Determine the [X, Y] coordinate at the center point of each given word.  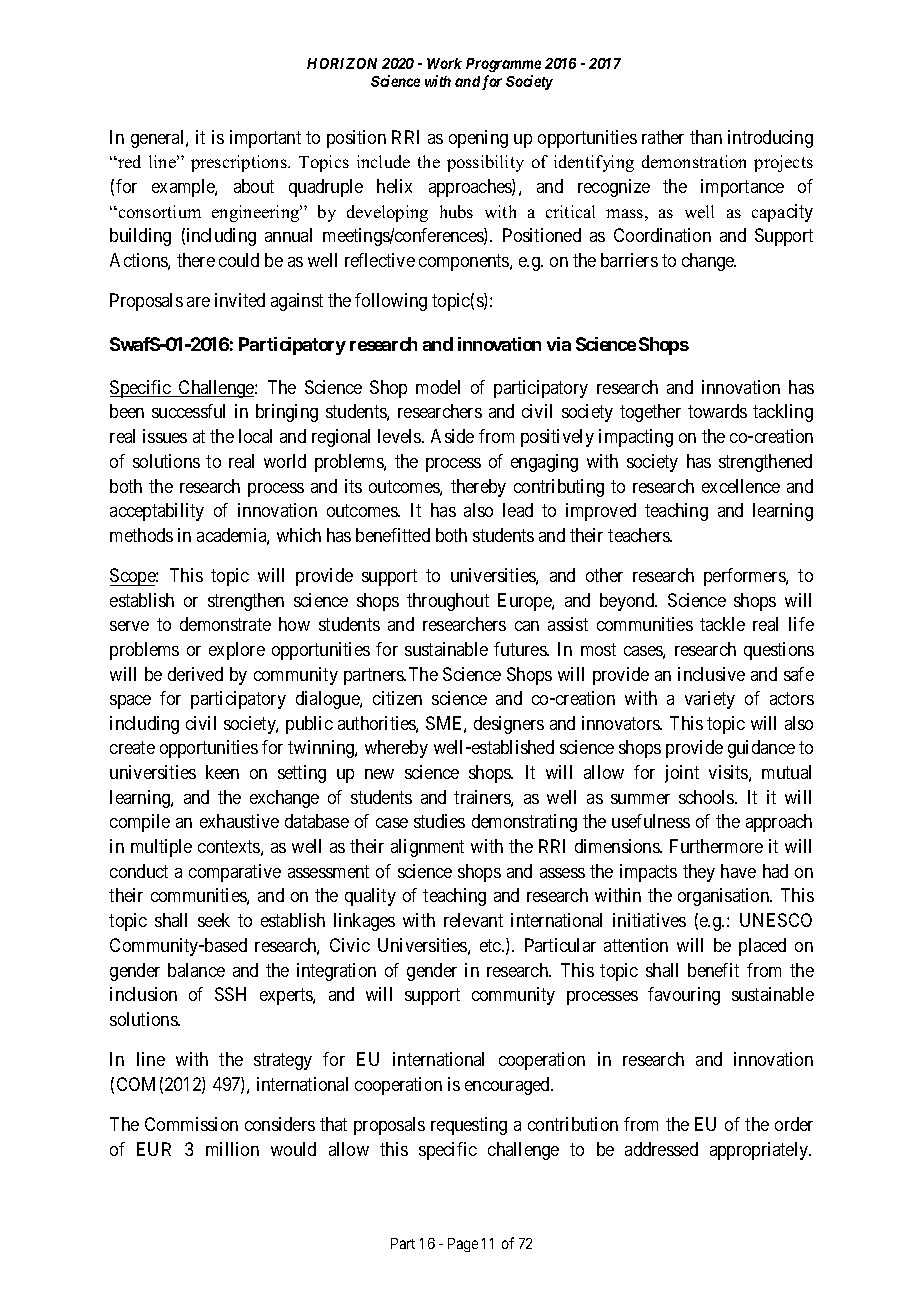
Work [444, 63]
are [198, 302]
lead [518, 510]
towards [717, 411]
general [159, 139]
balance [196, 970]
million [232, 1149]
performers [745, 577]
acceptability [157, 512]
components [465, 262]
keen [222, 772]
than [706, 137]
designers [509, 725]
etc [491, 945]
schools [707, 797]
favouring [684, 996]
